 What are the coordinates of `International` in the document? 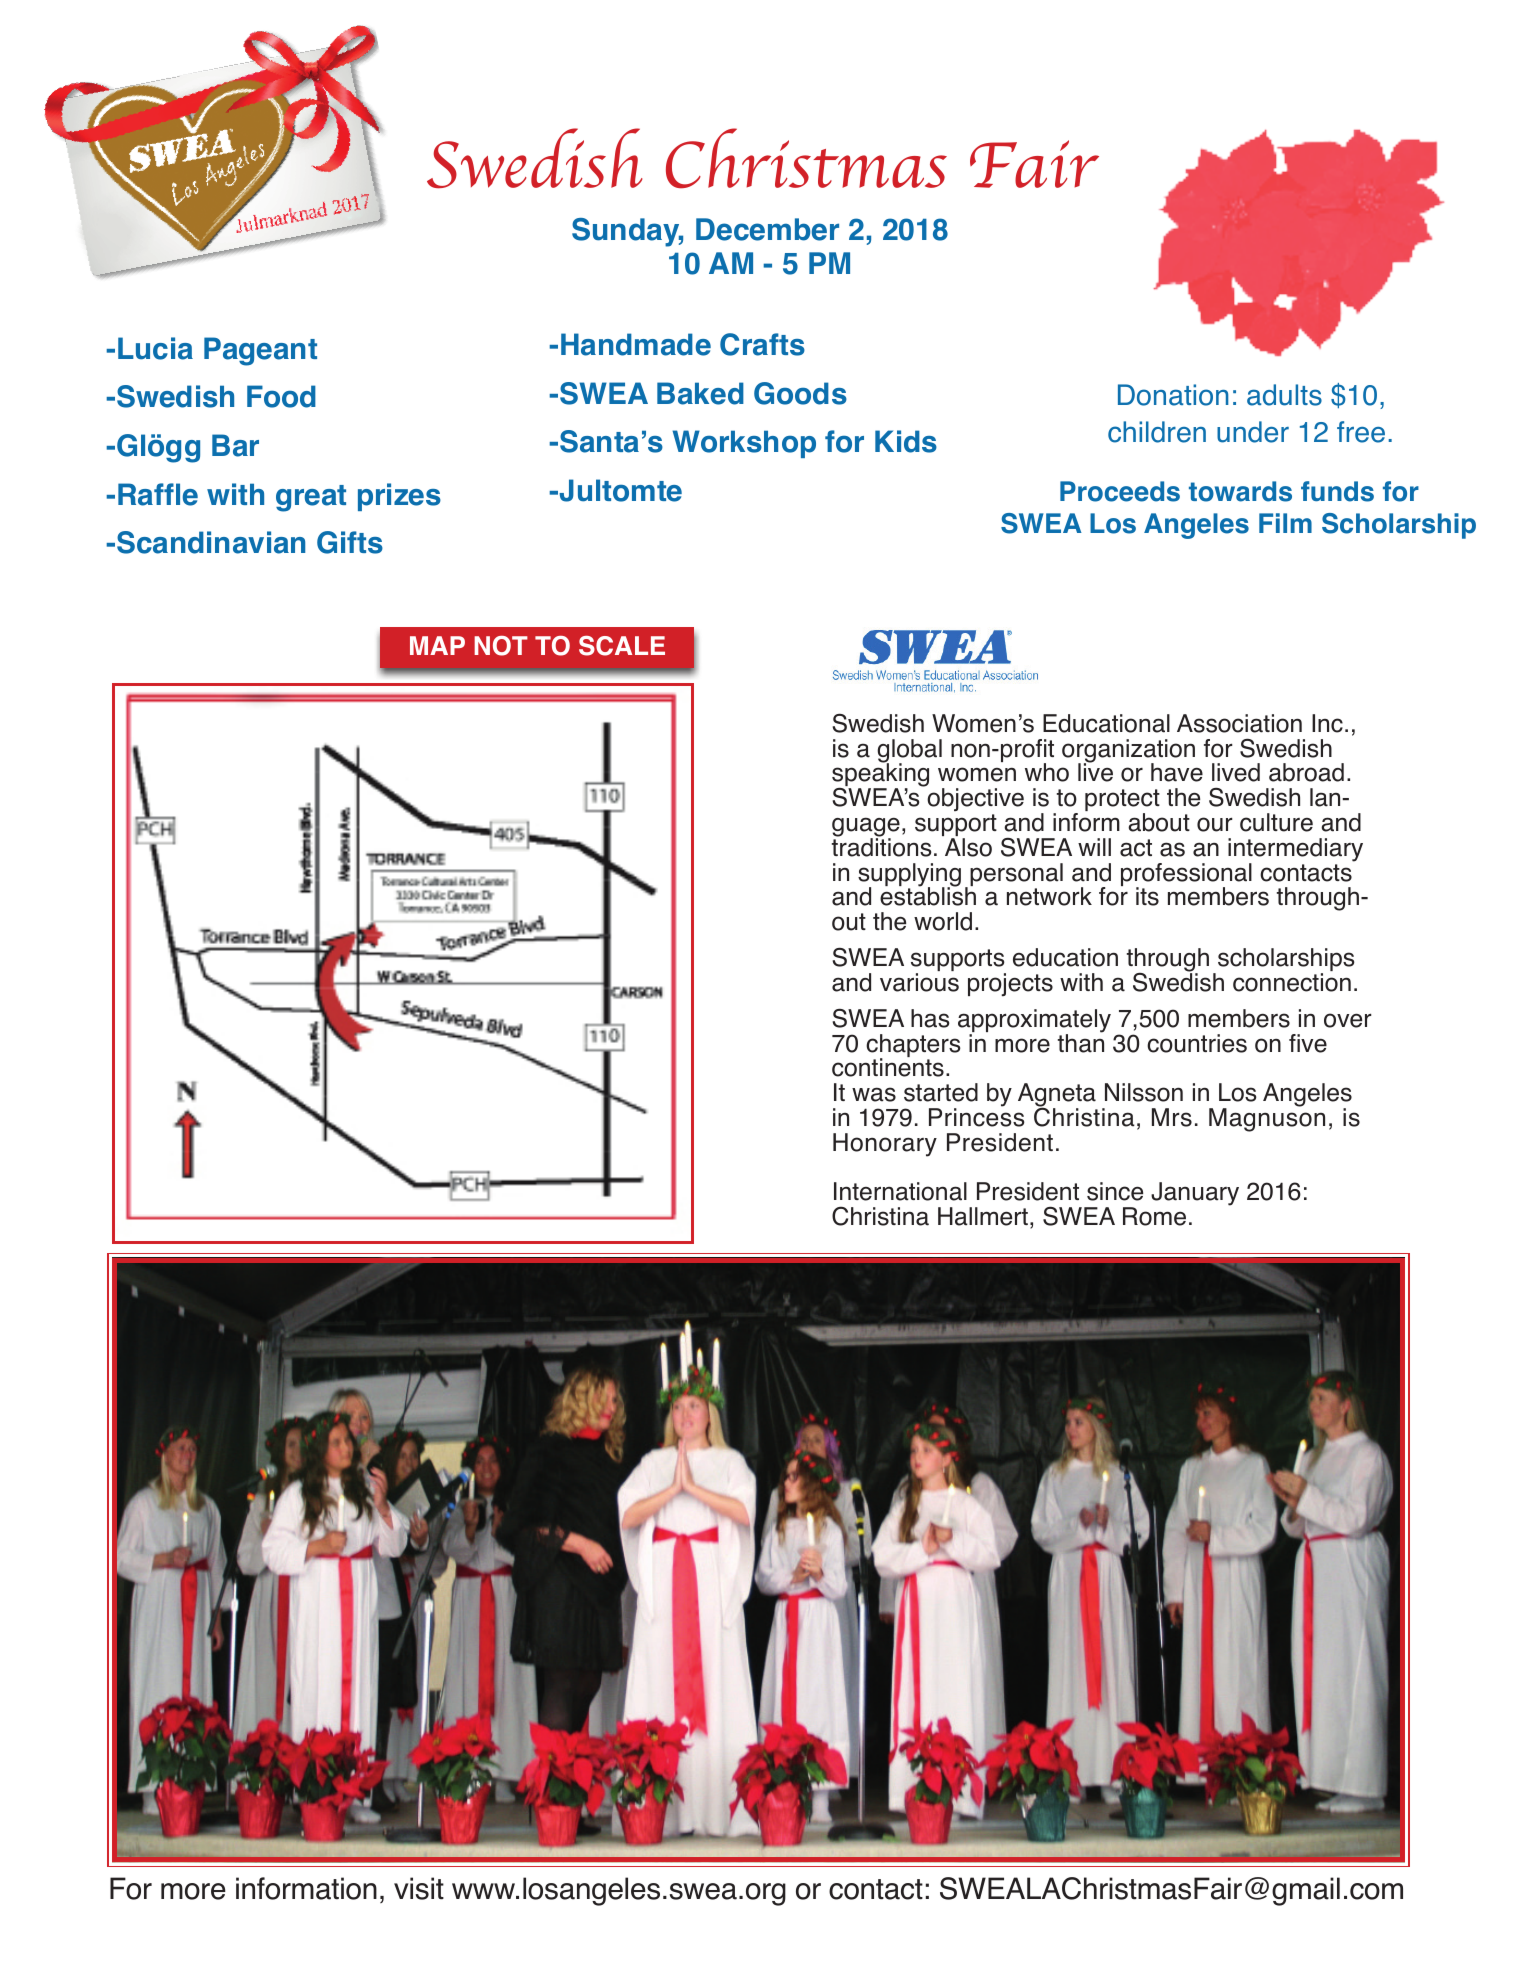 It's located at (900, 1191).
